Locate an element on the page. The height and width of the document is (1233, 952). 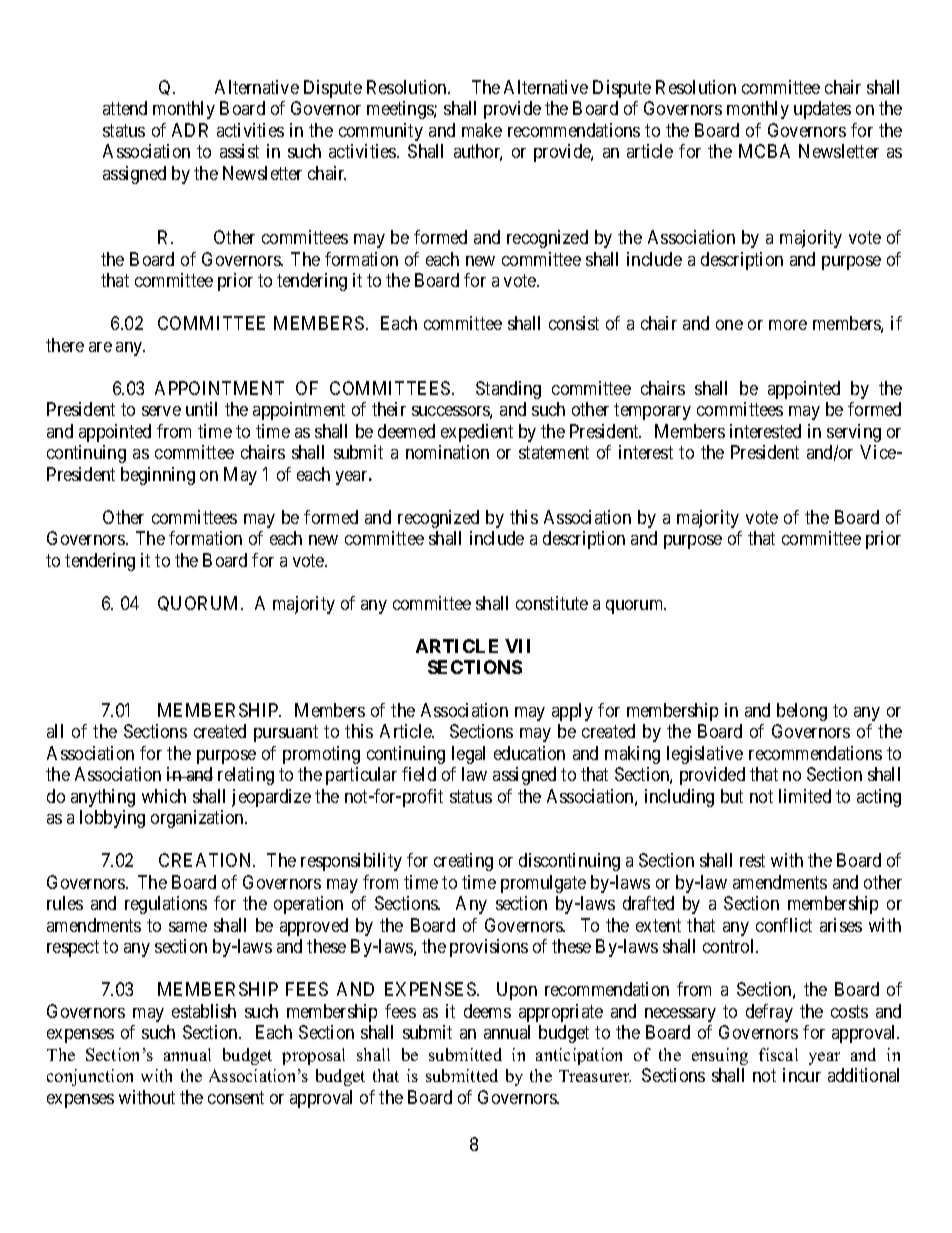
make is located at coordinates (482, 130).
